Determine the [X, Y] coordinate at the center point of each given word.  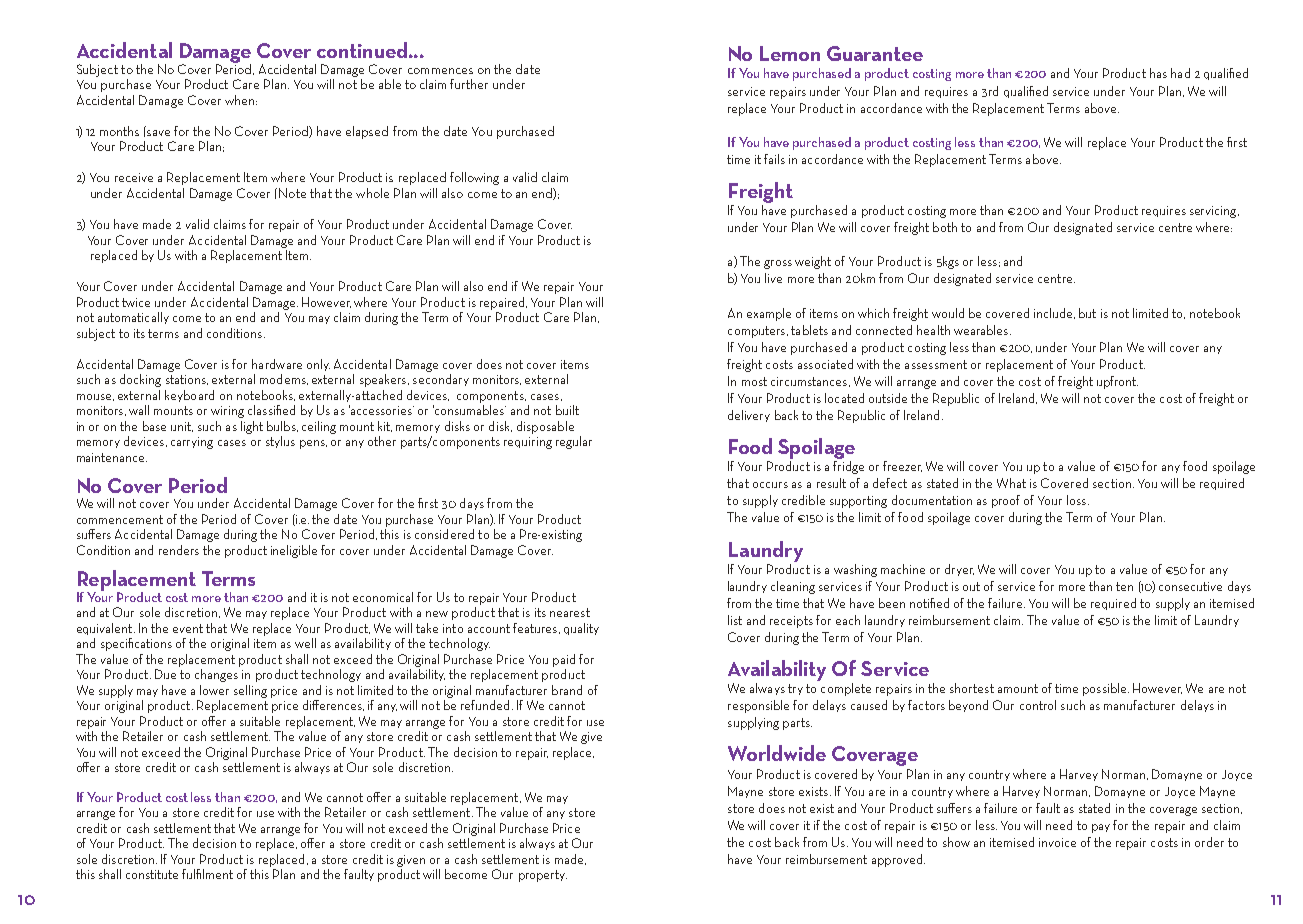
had [1180, 73]
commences [440, 71]
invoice [1057, 842]
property [543, 876]
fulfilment [207, 874]
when [241, 100]
